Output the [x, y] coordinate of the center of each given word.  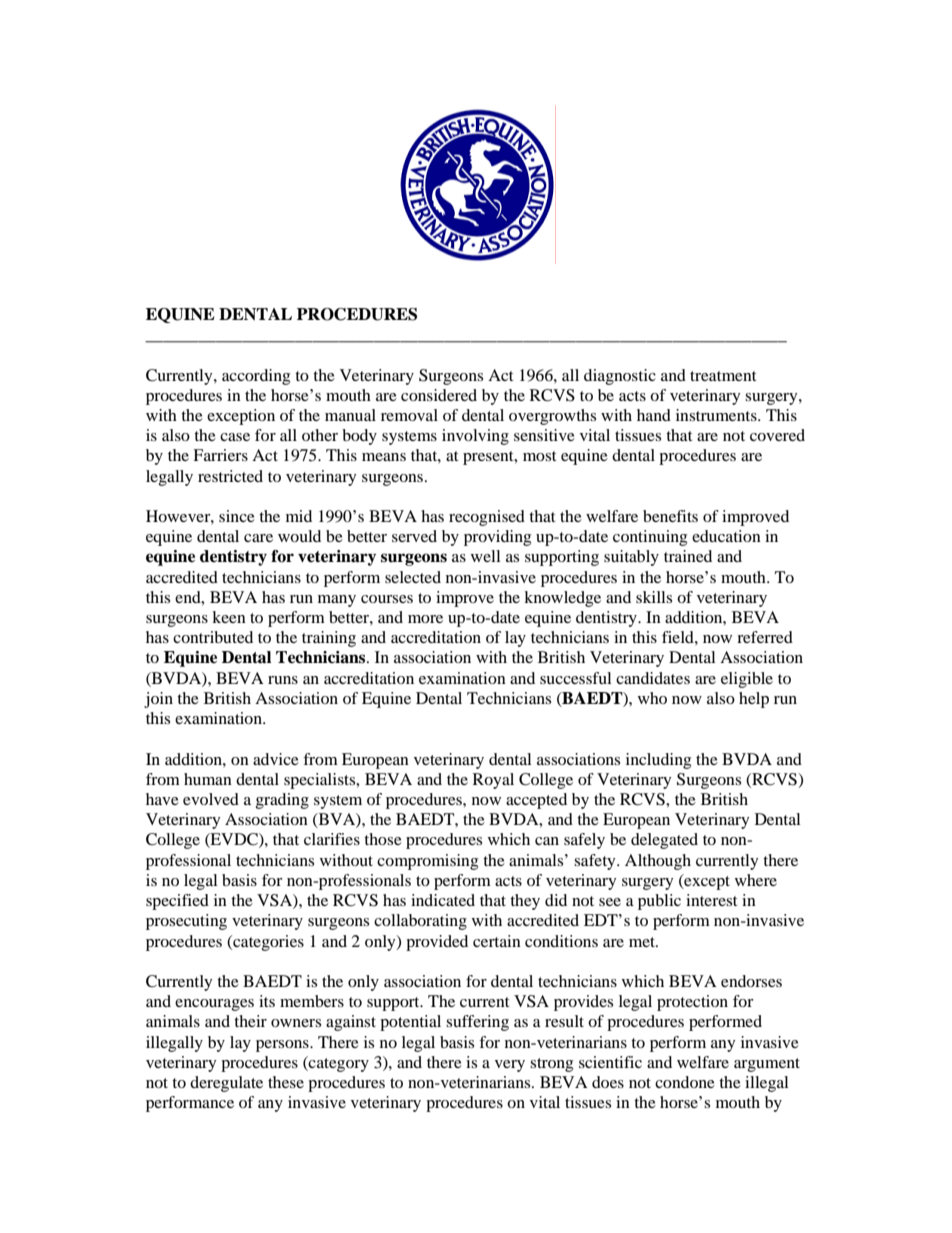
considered [439, 395]
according [256, 377]
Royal [493, 781]
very [510, 1066]
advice [276, 759]
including [658, 761]
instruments [717, 415]
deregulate [226, 1084]
